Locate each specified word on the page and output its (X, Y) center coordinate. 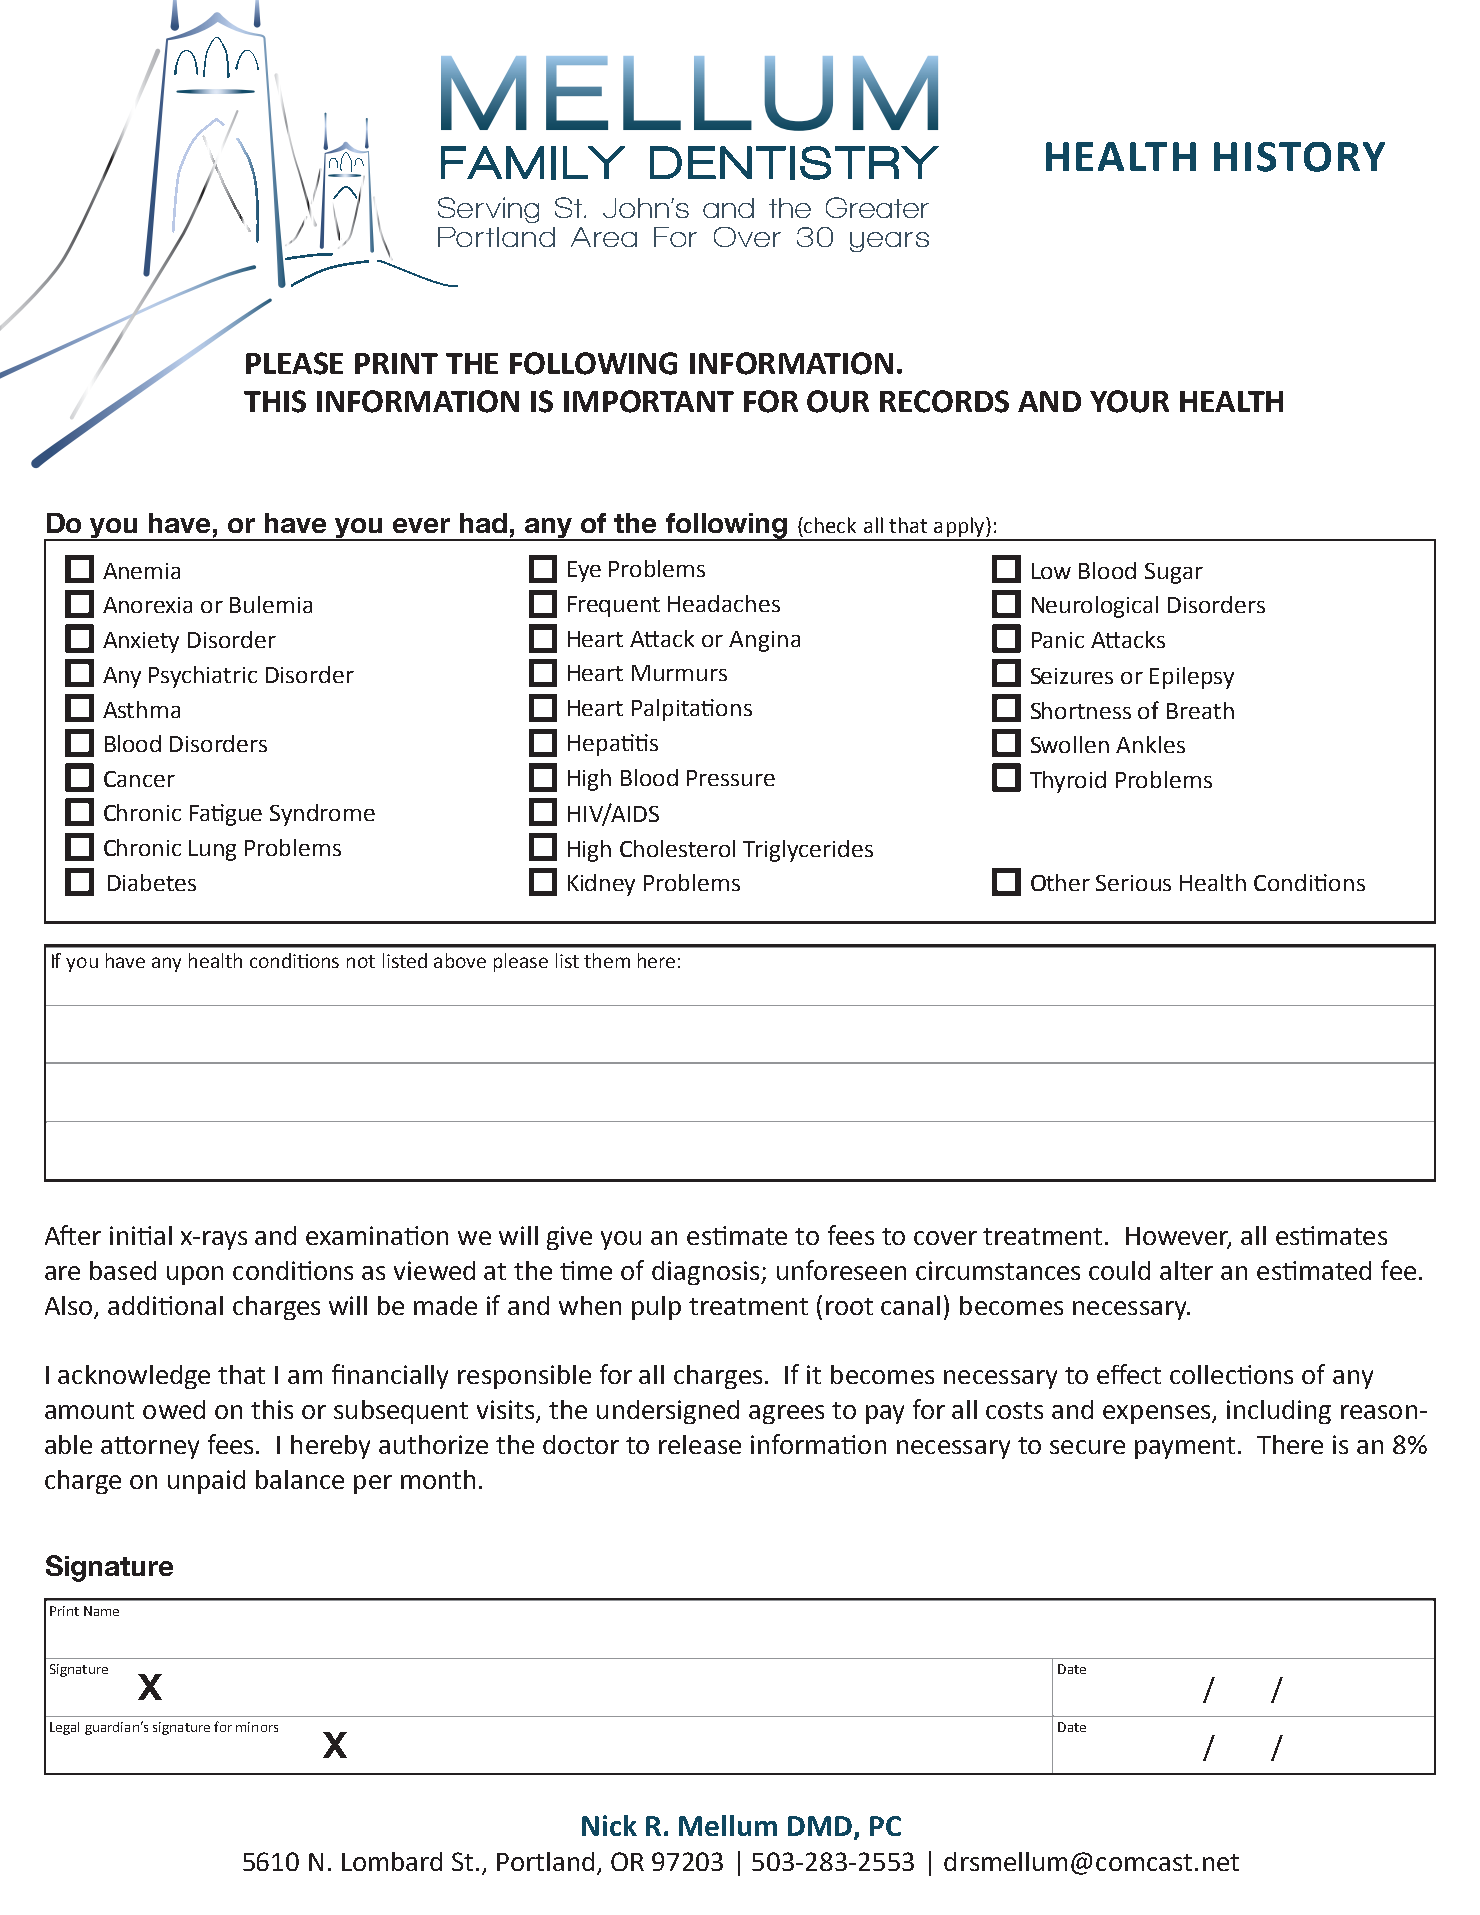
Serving (488, 210)
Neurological (1095, 607)
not (361, 961)
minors (257, 1727)
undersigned (668, 1412)
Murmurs (679, 673)
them (607, 960)
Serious (1133, 883)
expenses (1158, 1414)
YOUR (1129, 401)
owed (174, 1409)
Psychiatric (203, 677)
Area (604, 237)
